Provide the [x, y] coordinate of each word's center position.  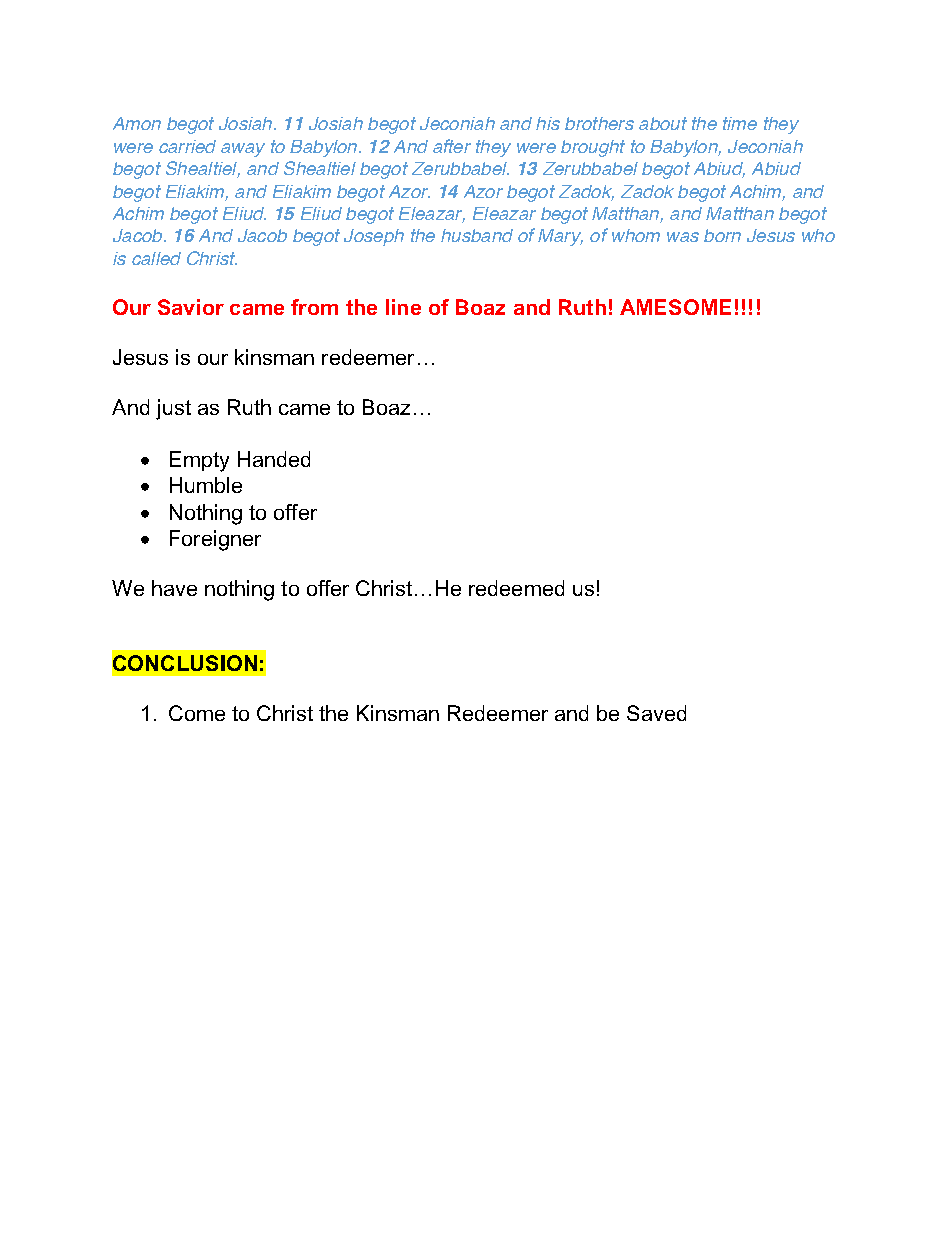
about [663, 123]
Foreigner [215, 540]
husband [477, 235]
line [403, 307]
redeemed [516, 588]
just [173, 409]
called [156, 258]
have [174, 588]
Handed [274, 459]
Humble [206, 485]
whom [636, 235]
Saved [656, 713]
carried [187, 146]
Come [197, 713]
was [683, 237]
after [452, 146]
